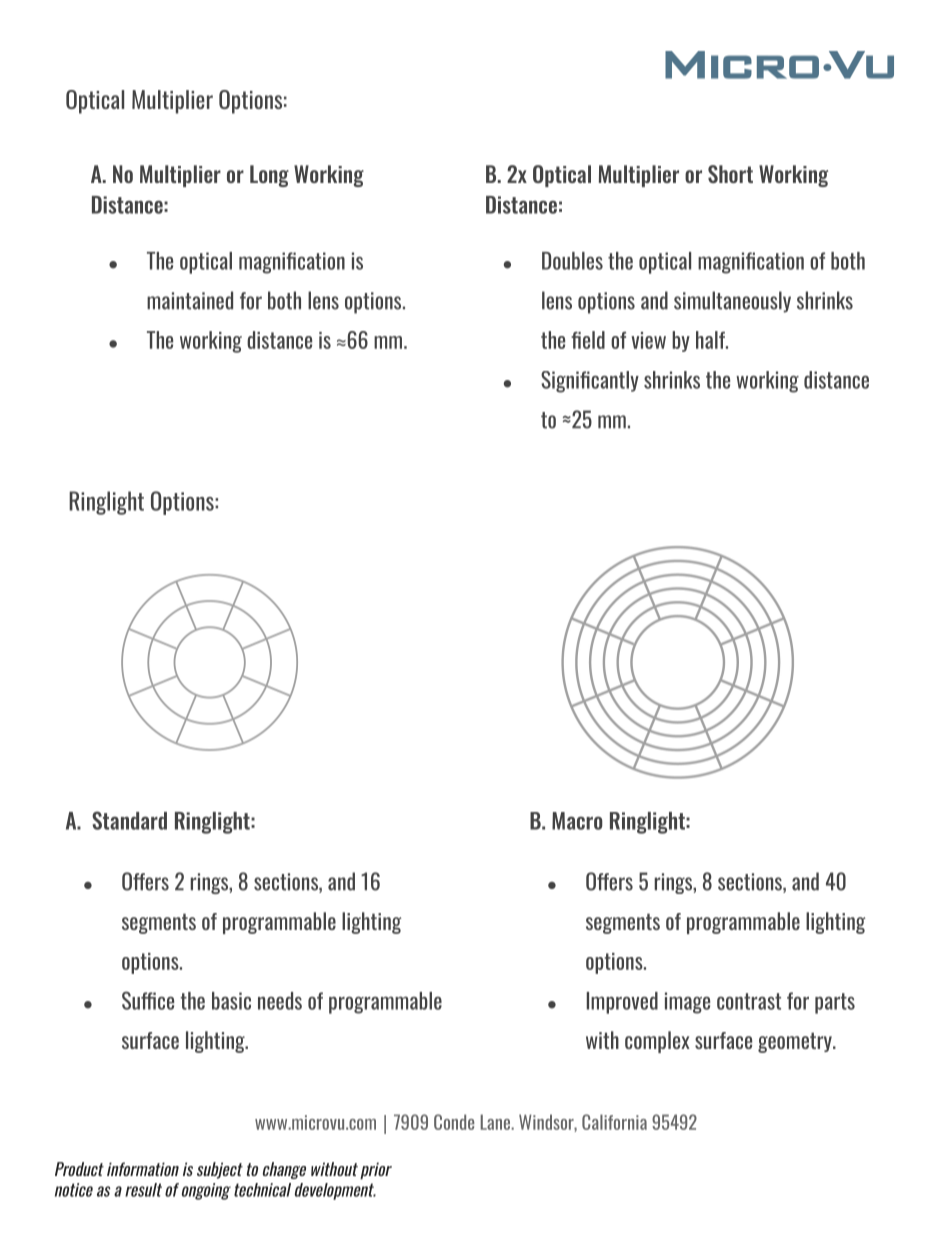 Image resolution: width=952 pixels, height=1233 pixels. Describe the element at coordinates (730, 174) in the screenshot. I see `Short` at that location.
